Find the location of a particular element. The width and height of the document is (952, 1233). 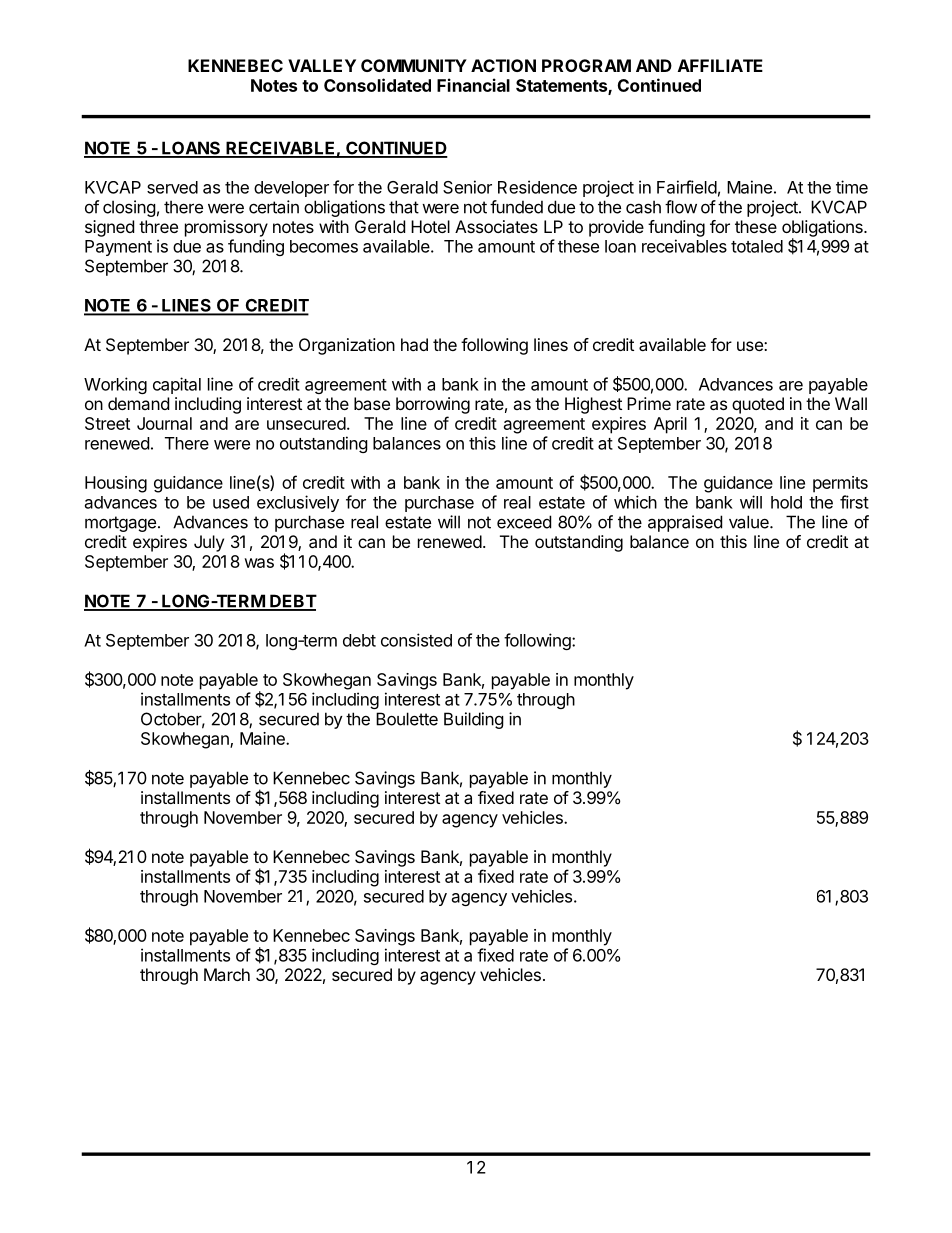

AFFILIATE is located at coordinates (720, 65).
